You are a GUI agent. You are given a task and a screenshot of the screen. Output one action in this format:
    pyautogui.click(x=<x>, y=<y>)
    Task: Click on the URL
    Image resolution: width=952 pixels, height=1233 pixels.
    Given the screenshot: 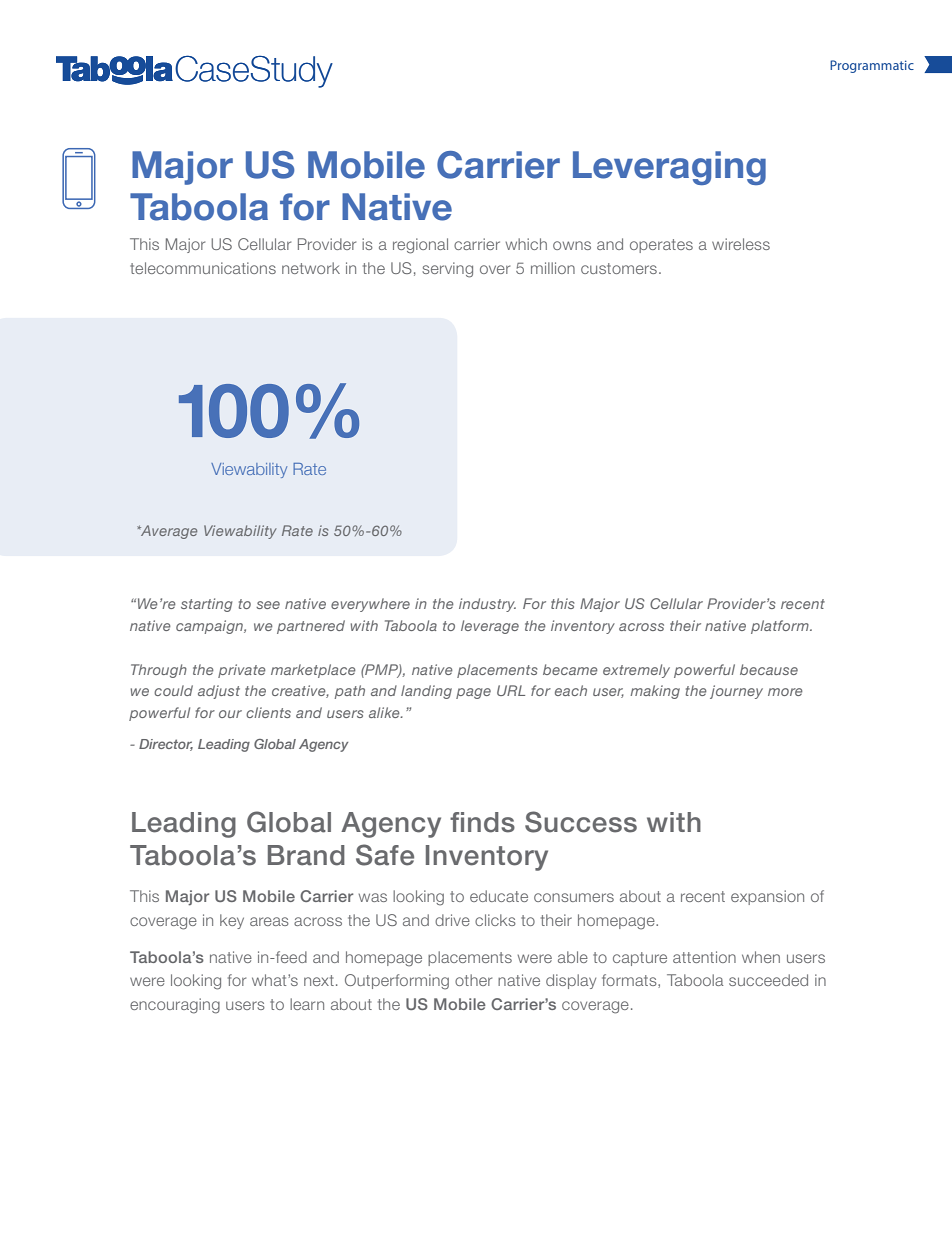 What is the action you would take?
    pyautogui.click(x=511, y=690)
